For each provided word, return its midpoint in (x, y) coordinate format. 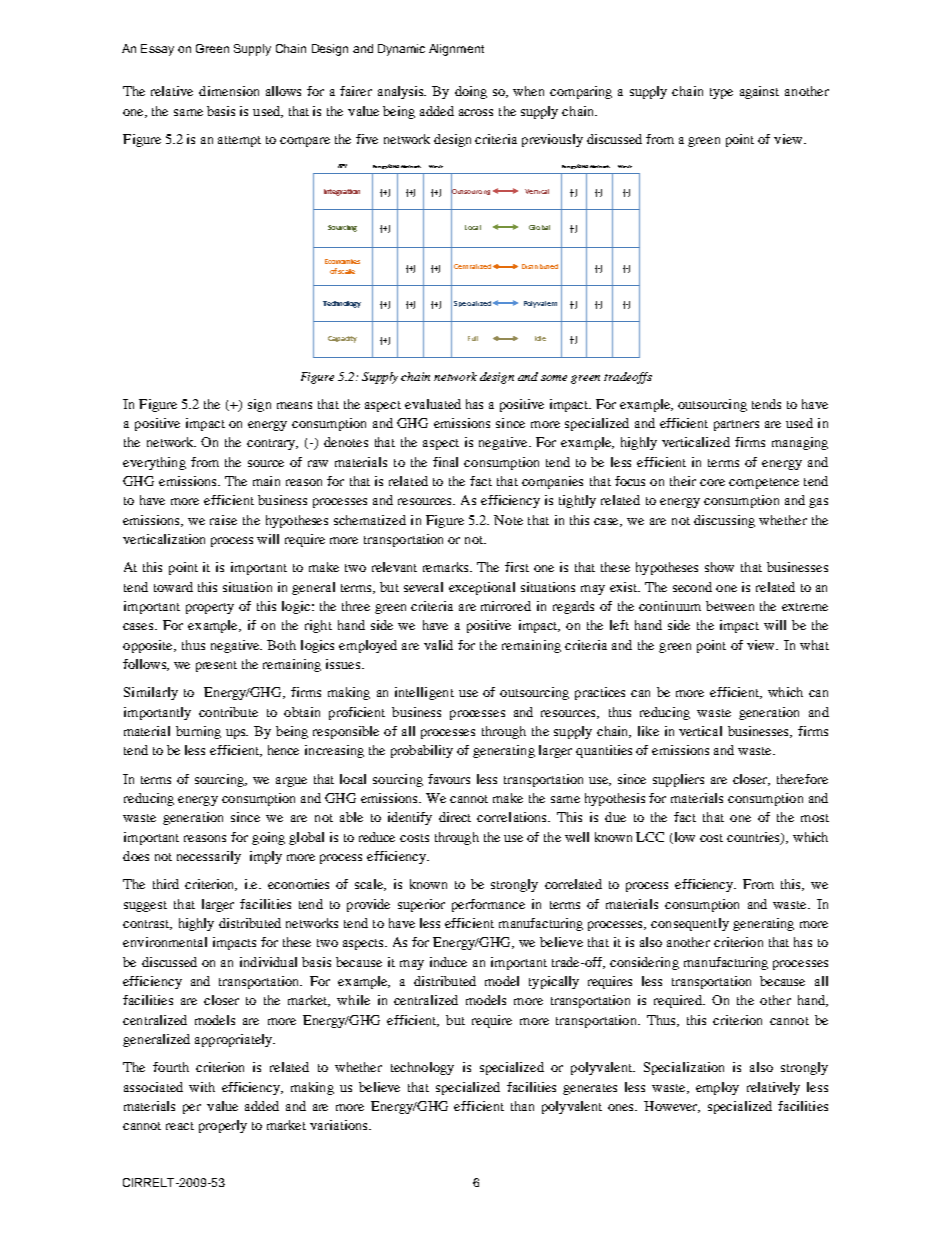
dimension (229, 91)
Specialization (684, 1068)
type (721, 93)
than (522, 1106)
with (202, 1087)
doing (471, 92)
